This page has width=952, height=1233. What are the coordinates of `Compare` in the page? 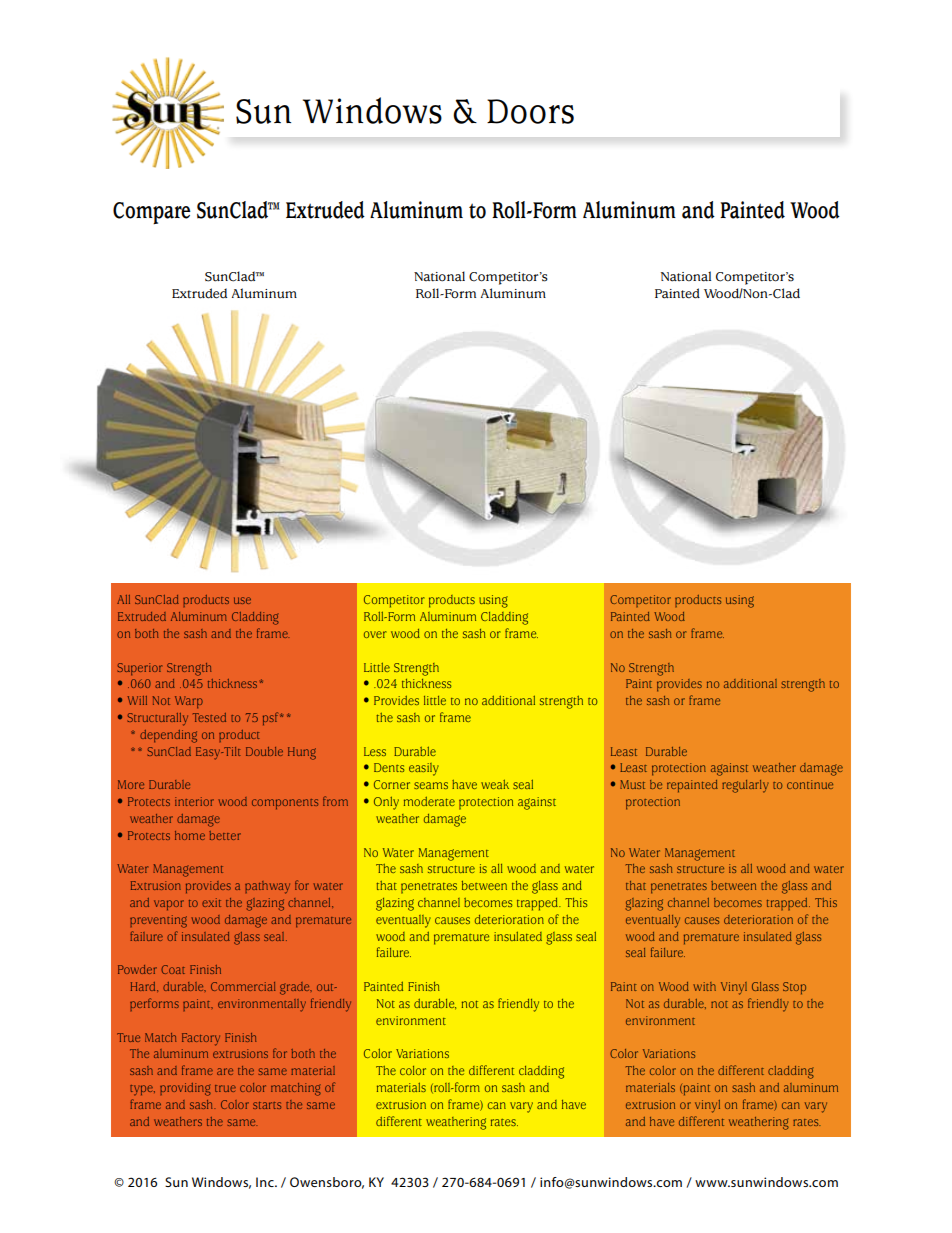 It's located at (152, 213).
